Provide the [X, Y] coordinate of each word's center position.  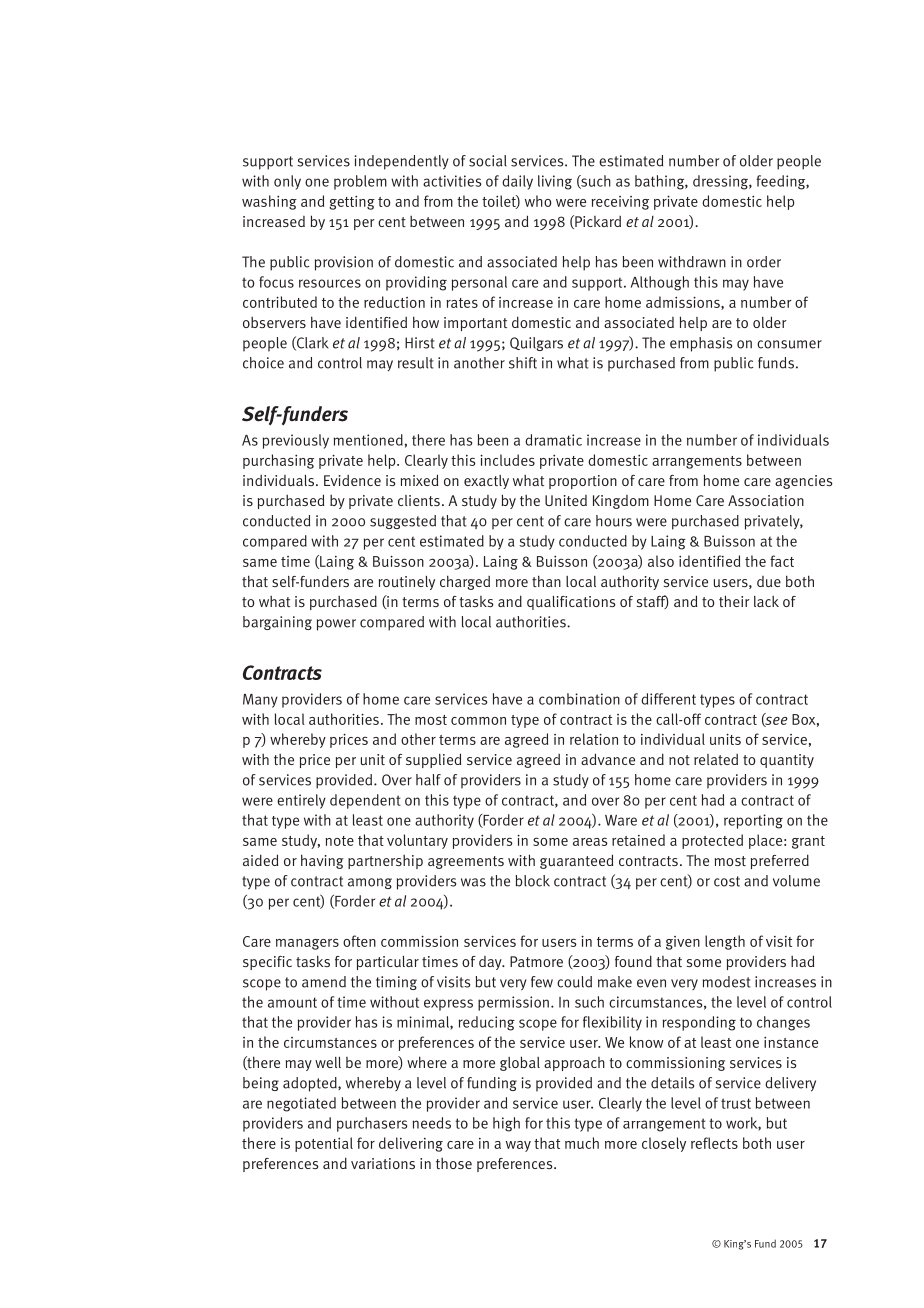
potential [324, 1144]
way [518, 1146]
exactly [486, 482]
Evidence [352, 480]
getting [352, 203]
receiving [620, 203]
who [538, 201]
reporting [753, 821]
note [339, 841]
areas [590, 841]
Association [766, 500]
